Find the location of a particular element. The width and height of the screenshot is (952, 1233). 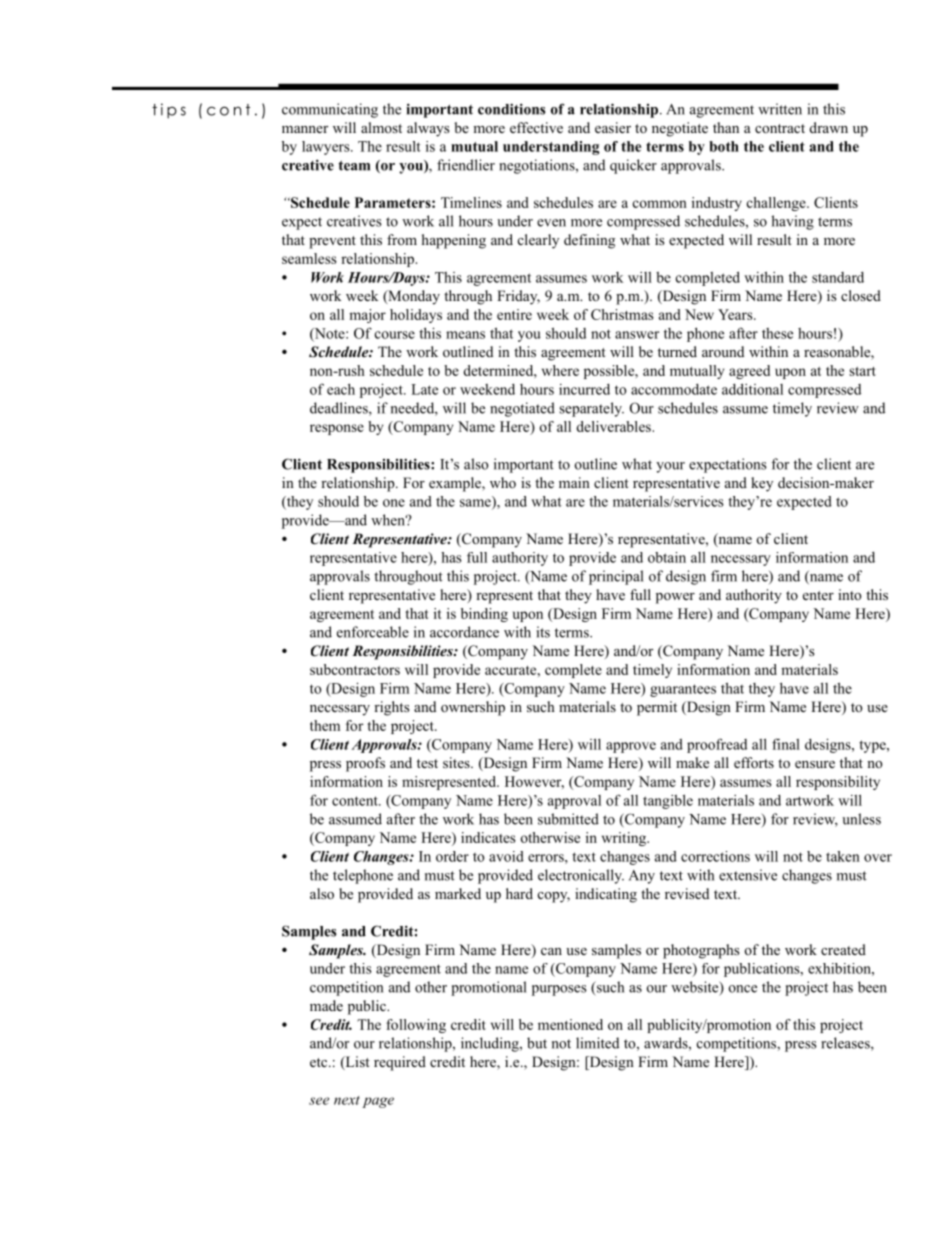

enter is located at coordinates (818, 595).
